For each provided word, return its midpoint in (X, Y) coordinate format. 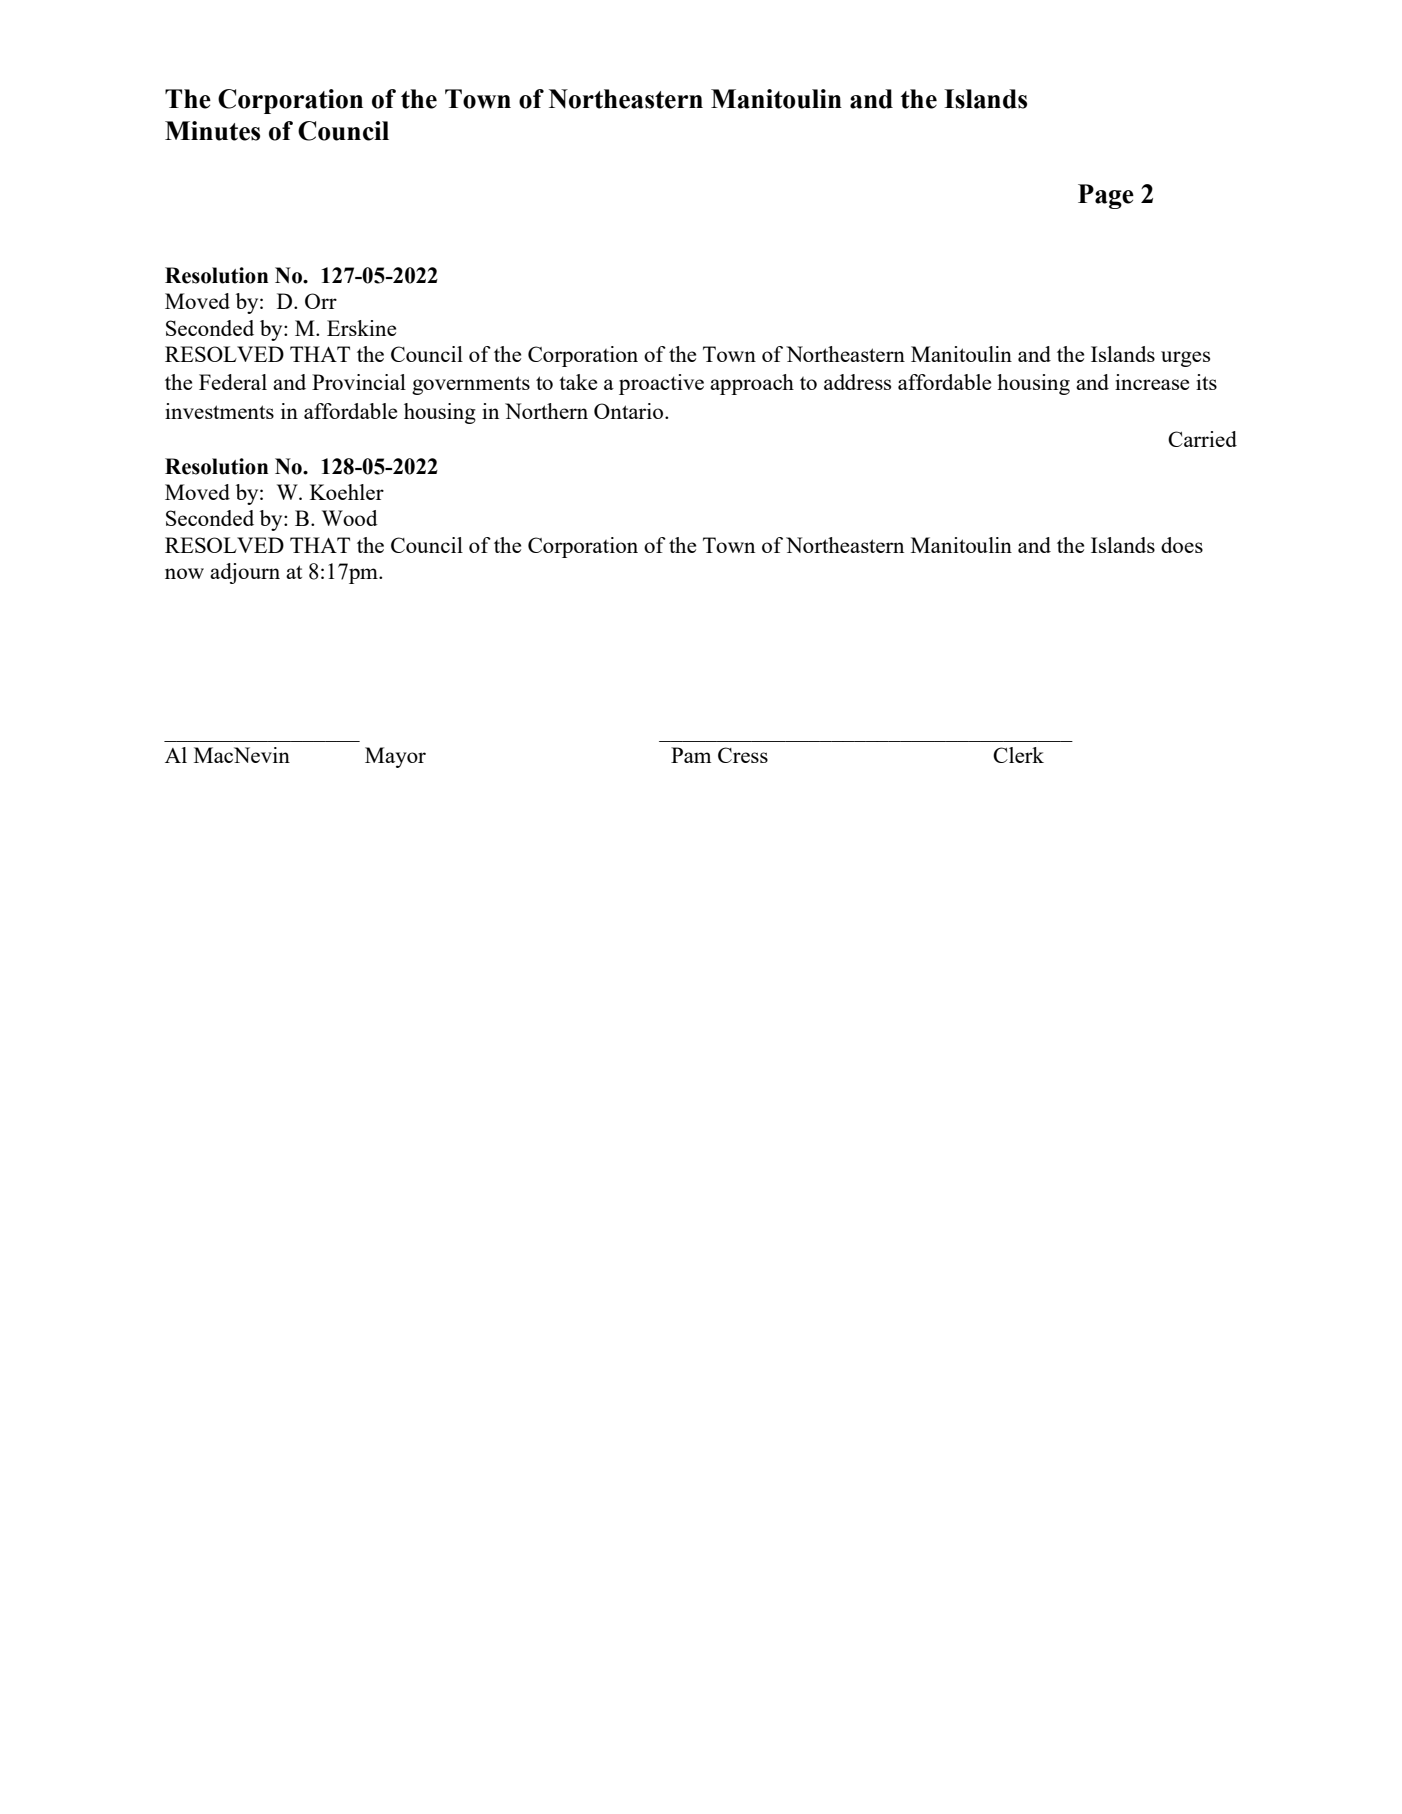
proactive (661, 384)
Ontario (630, 411)
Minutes (212, 131)
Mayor (395, 757)
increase (1152, 382)
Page (1106, 196)
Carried (1202, 439)
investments (219, 411)
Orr (321, 301)
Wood (350, 518)
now (184, 573)
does (1182, 545)
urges (1185, 359)
